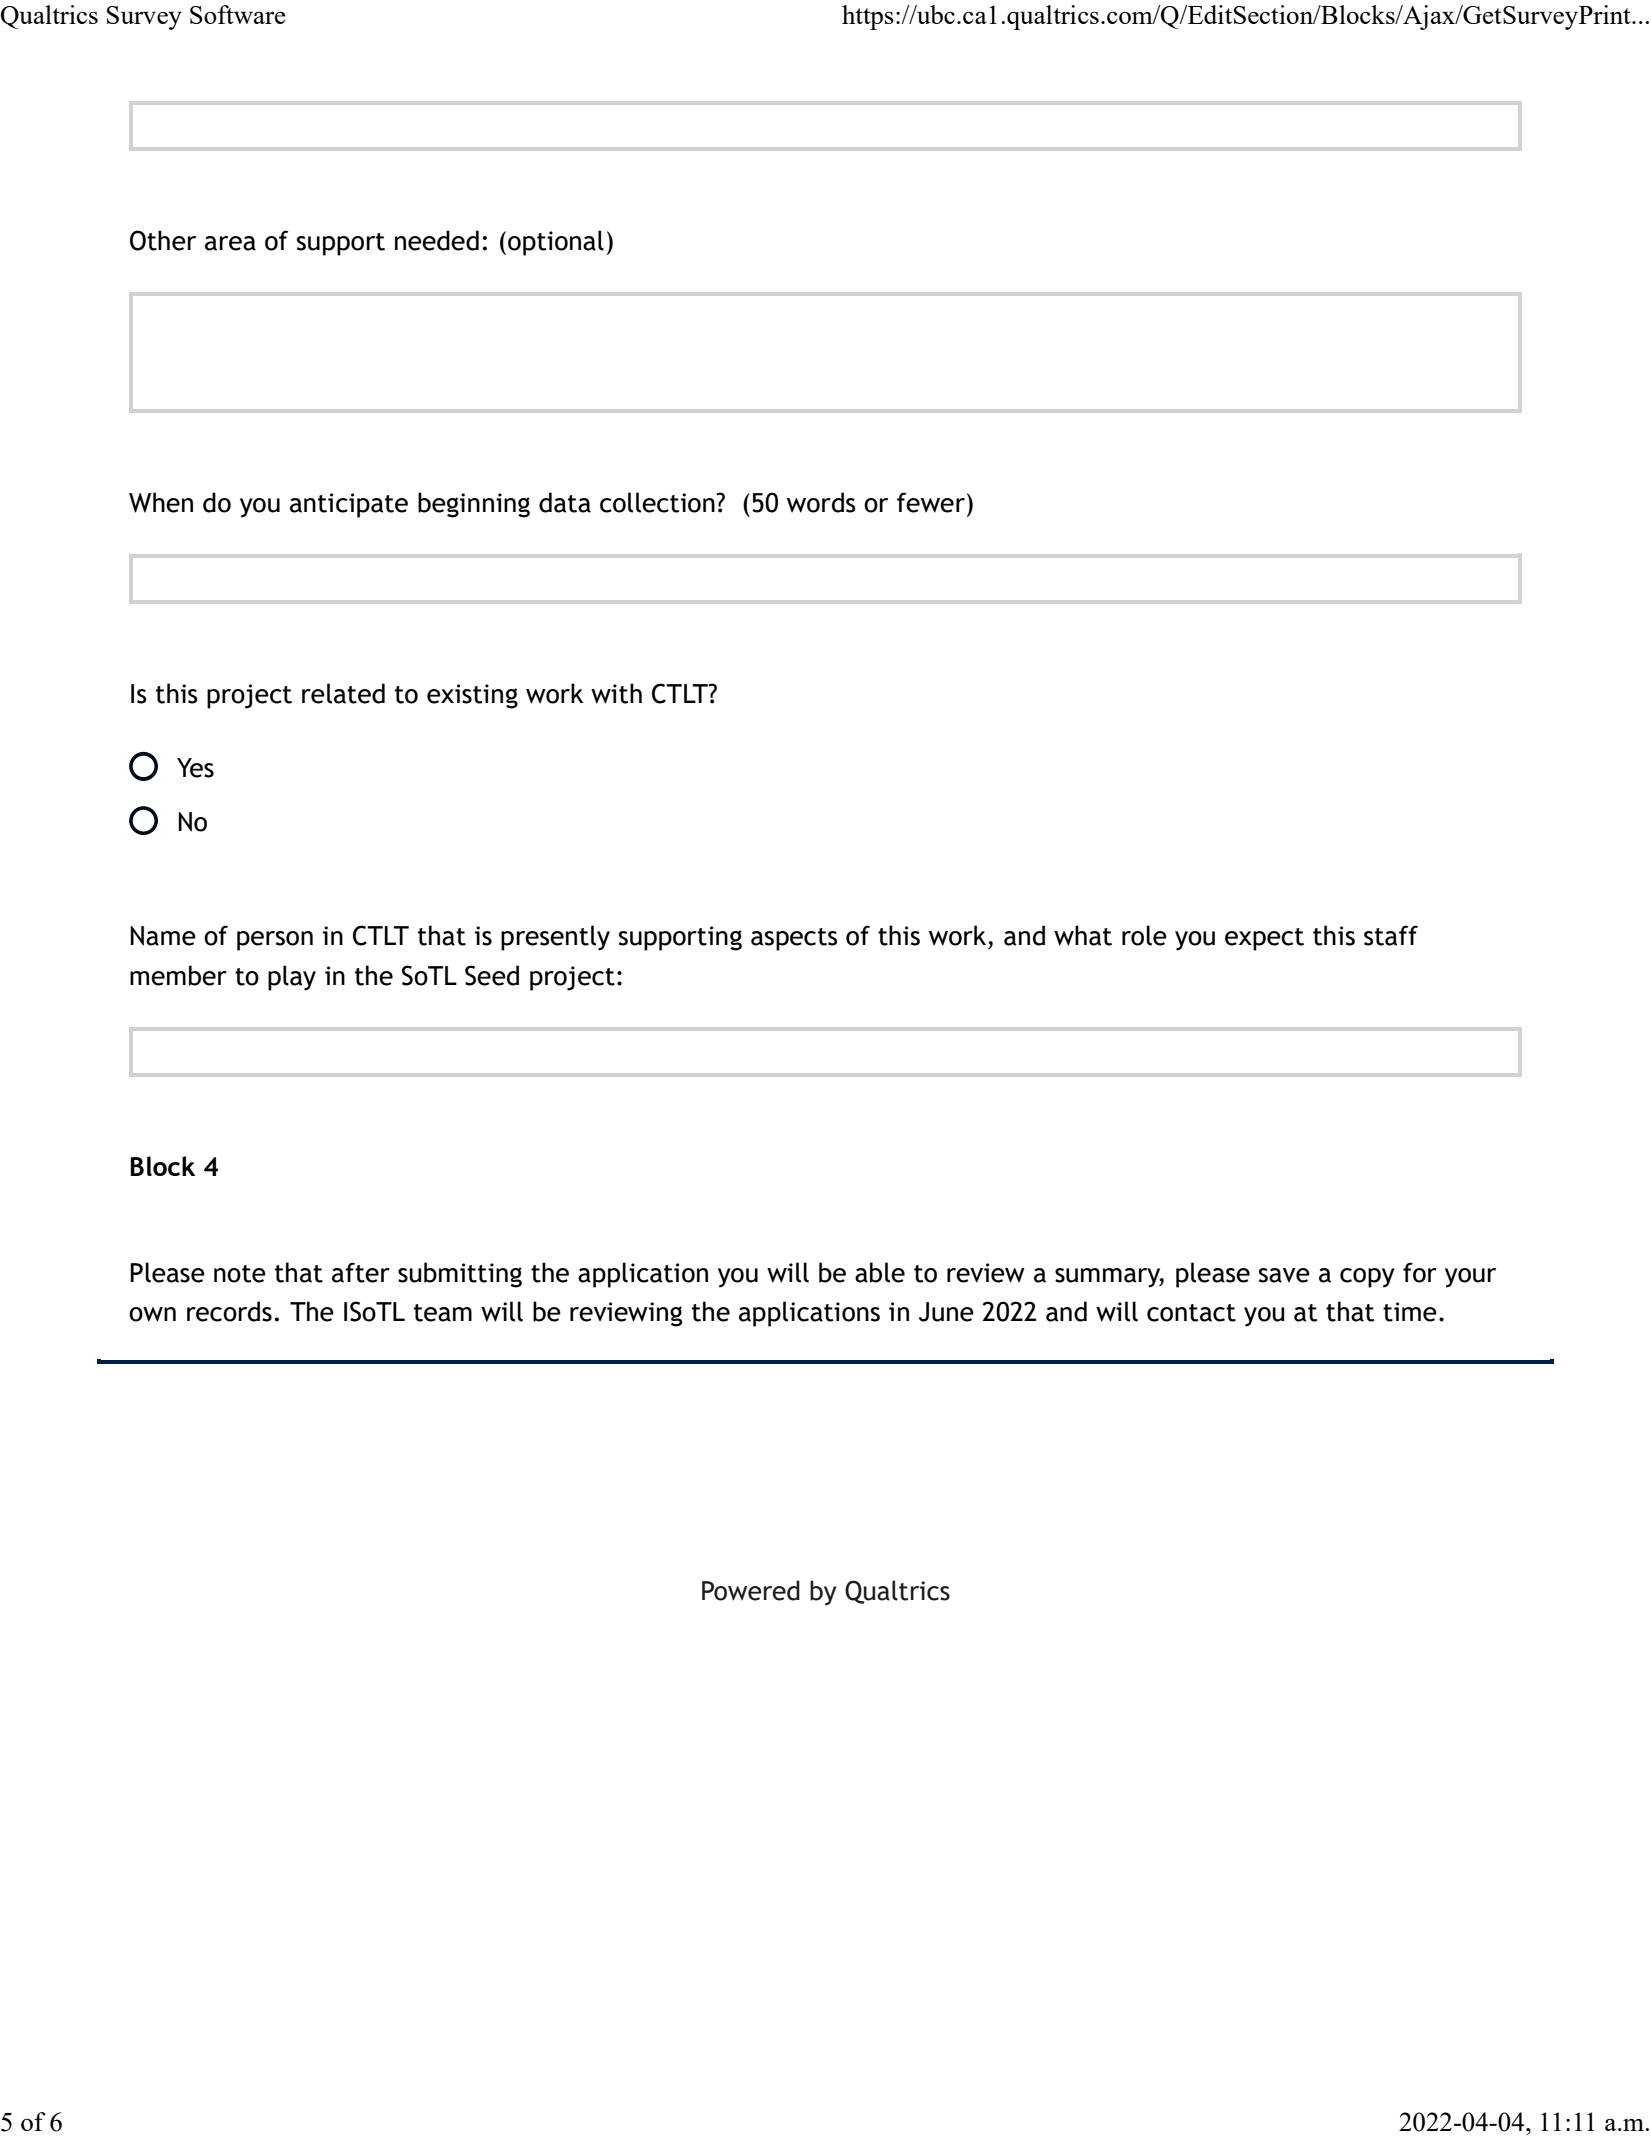 The height and width of the screenshot is (2137, 1651). What do you see at coordinates (1264, 939) in the screenshot?
I see `expect` at bounding box center [1264, 939].
